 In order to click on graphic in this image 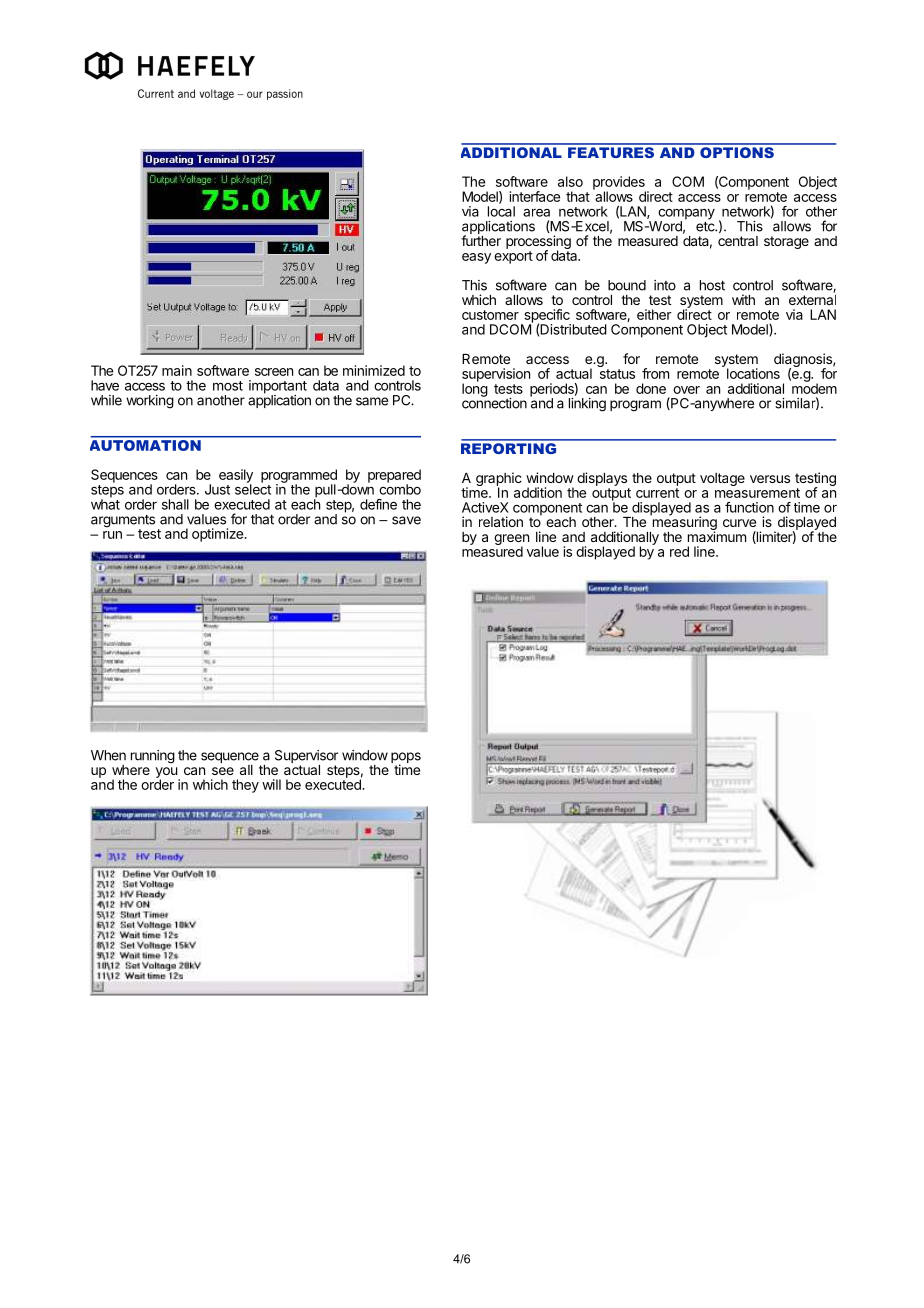, I will do `click(499, 480)`.
